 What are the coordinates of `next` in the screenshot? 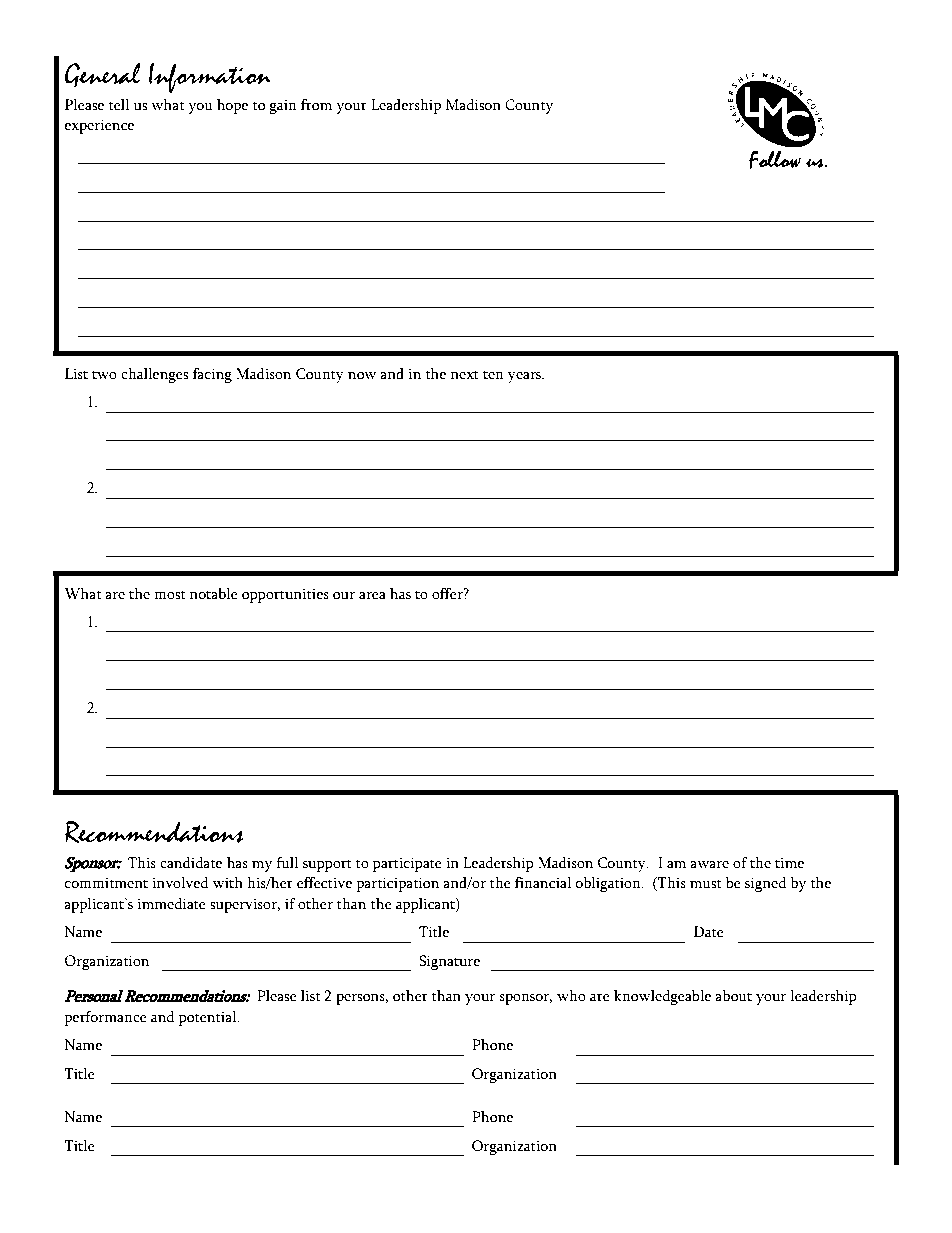 It's located at (465, 375).
